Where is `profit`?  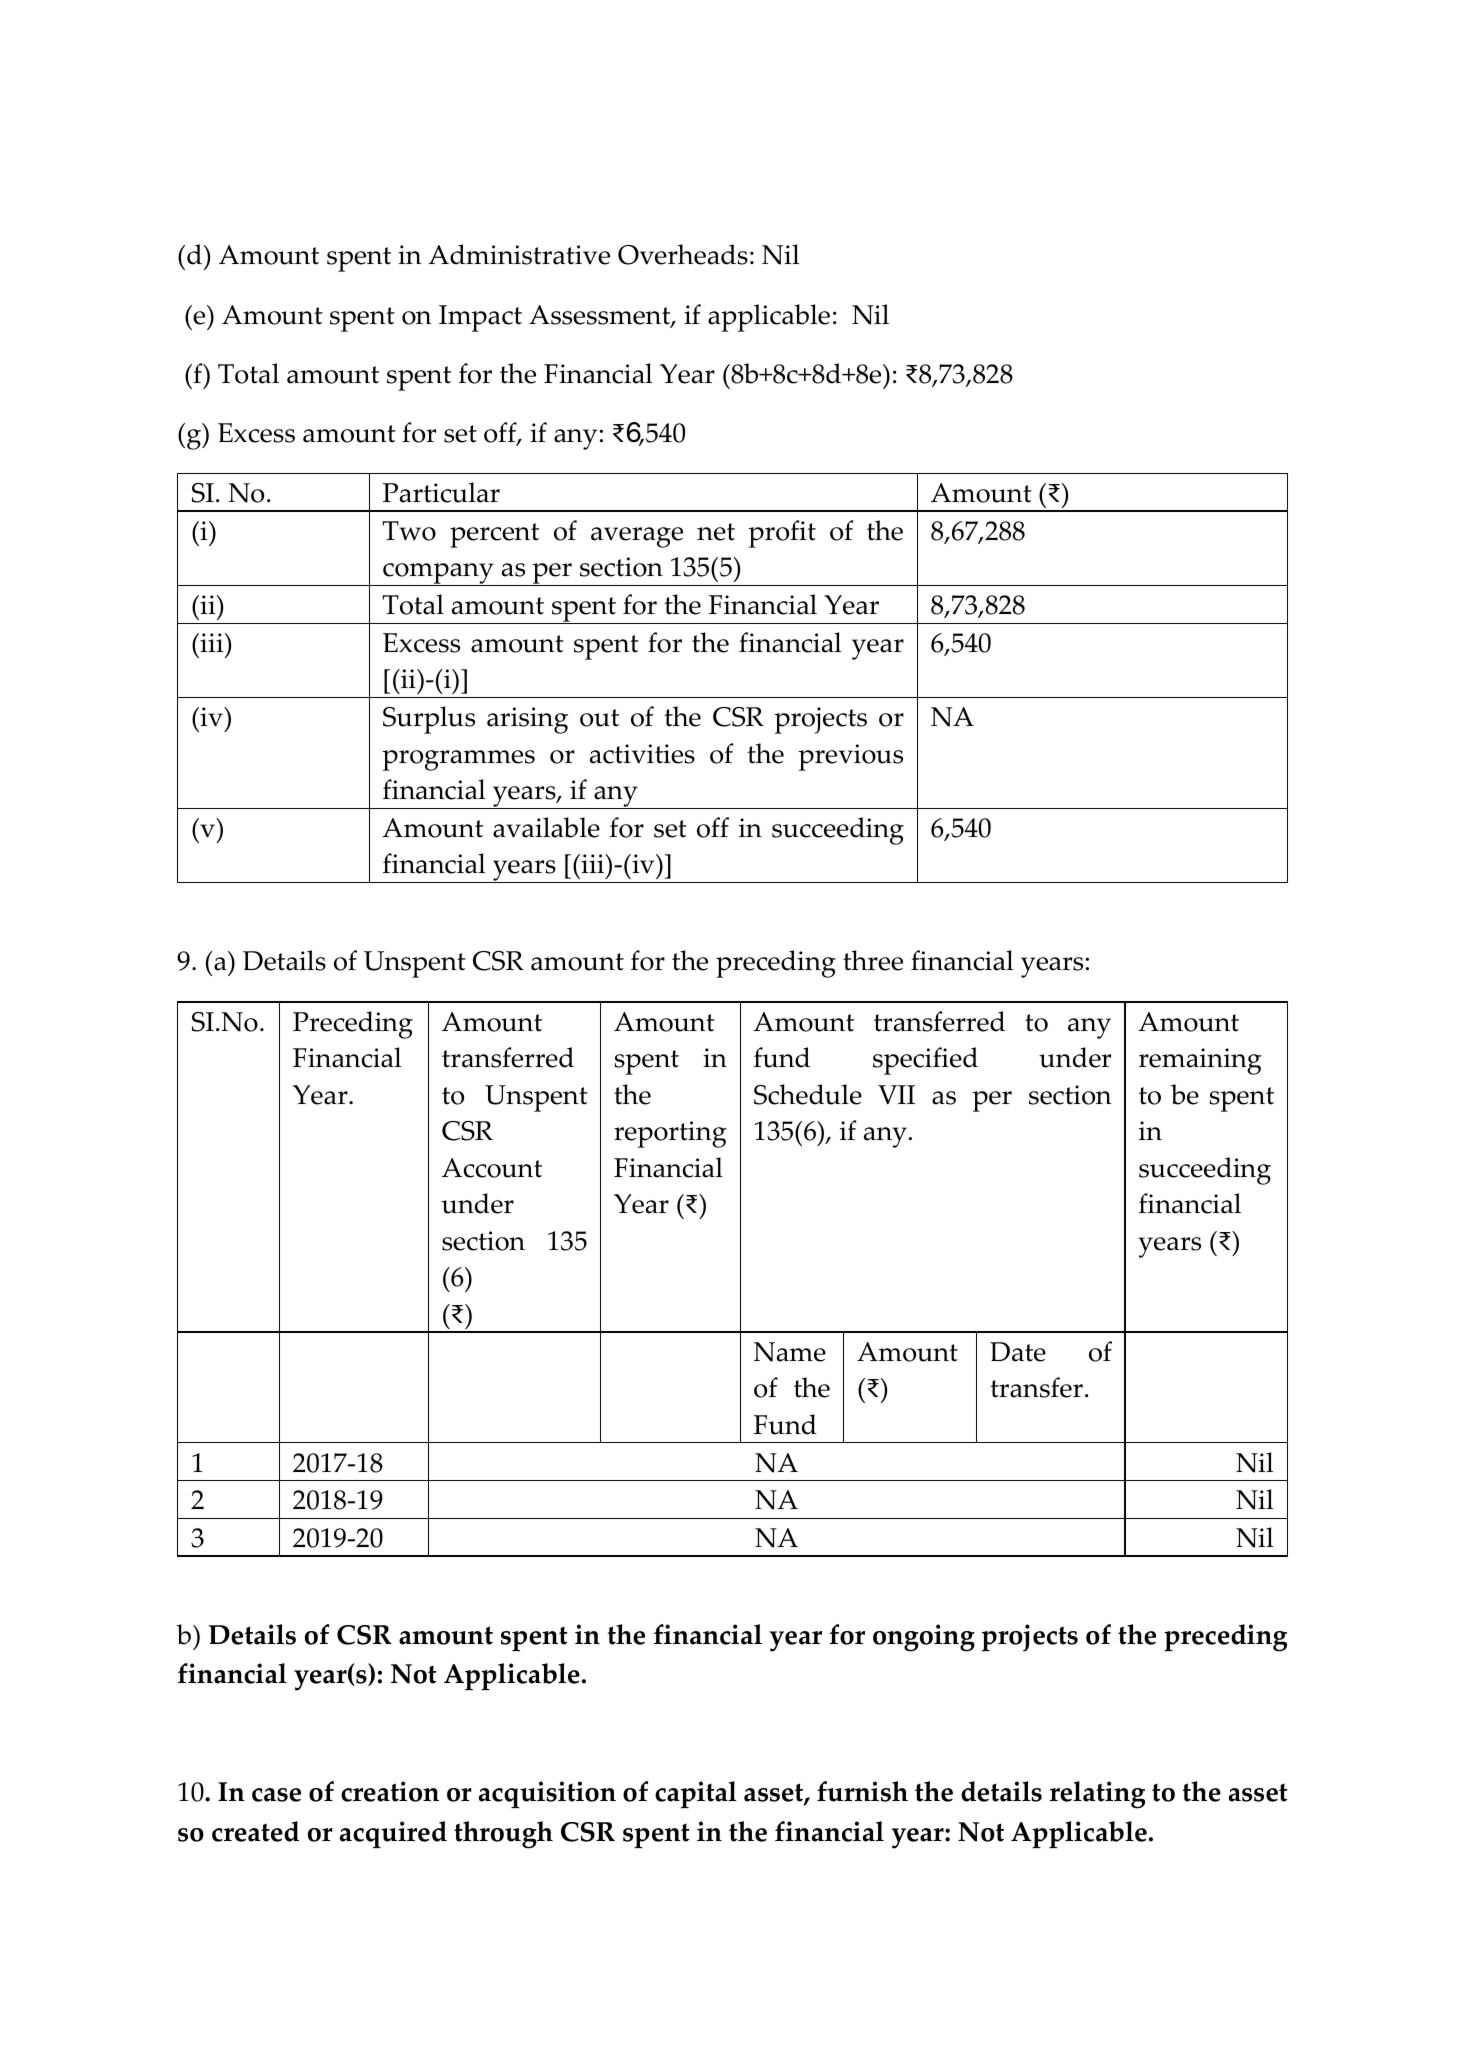 profit is located at coordinates (782, 534).
